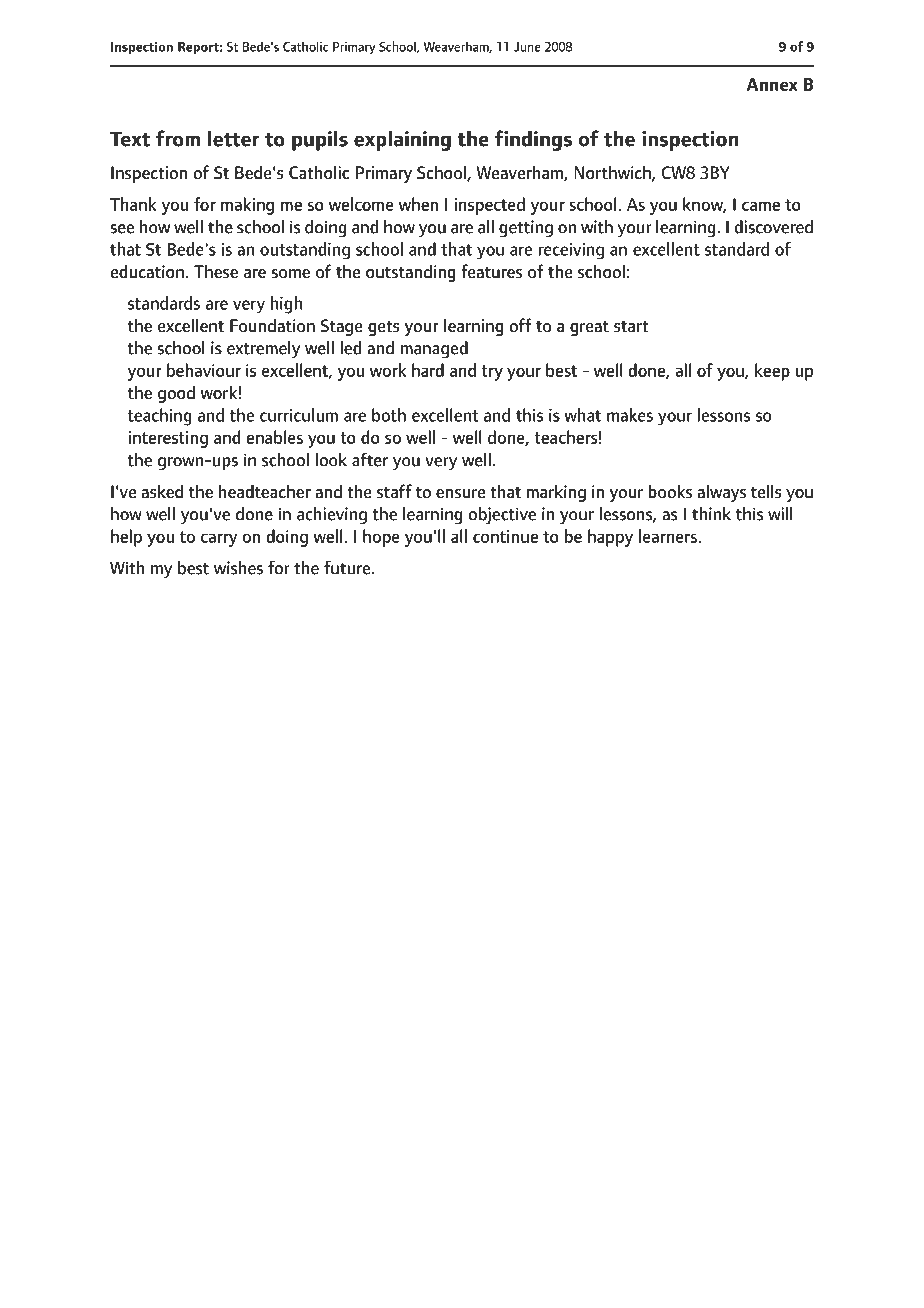  What do you see at coordinates (527, 47) in the image?
I see `June` at bounding box center [527, 47].
